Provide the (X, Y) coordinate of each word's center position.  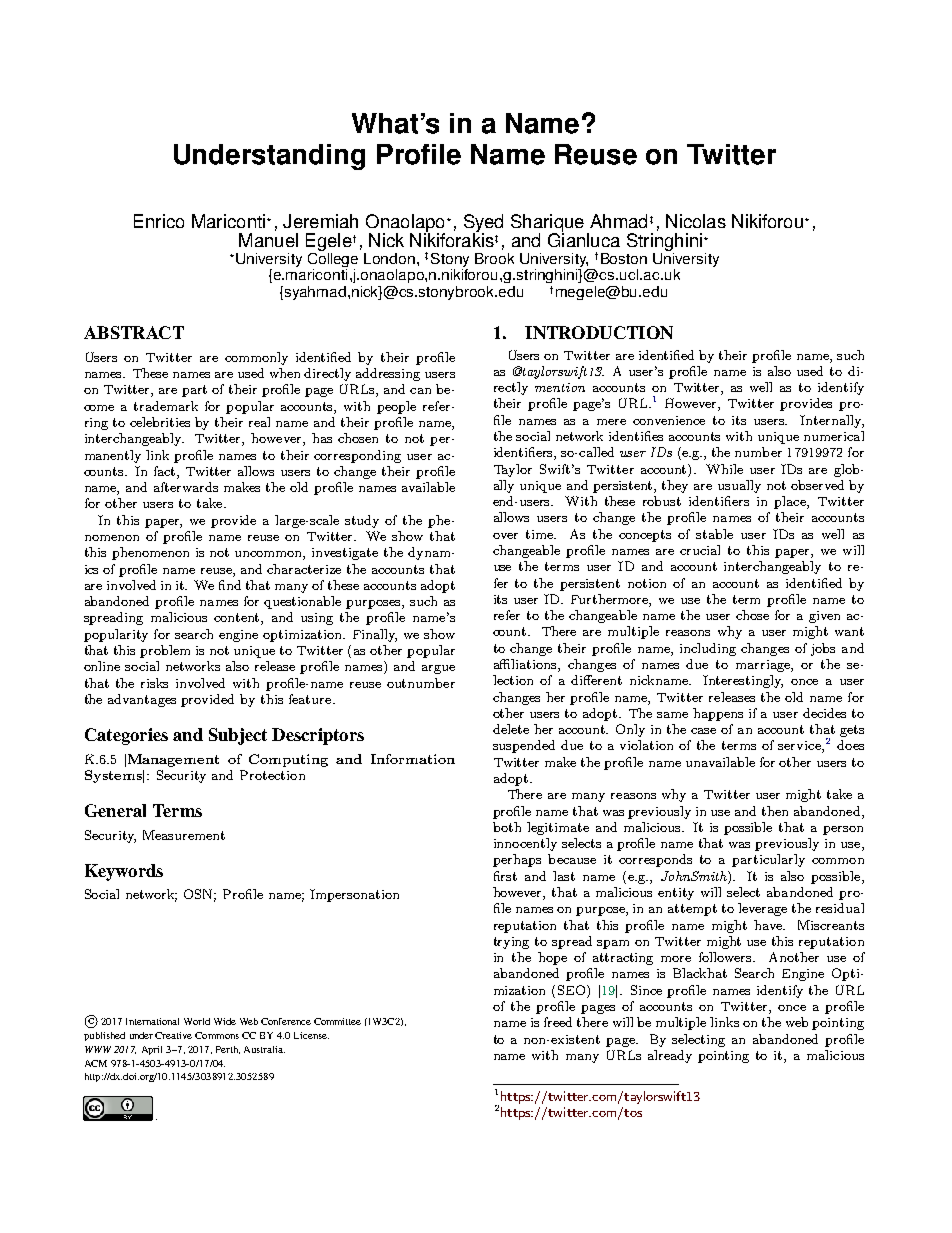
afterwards (186, 487)
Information (413, 759)
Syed (483, 224)
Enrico (159, 221)
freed (558, 1022)
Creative (173, 1035)
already (670, 1056)
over (505, 536)
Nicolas (696, 221)
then (775, 811)
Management (173, 760)
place (791, 502)
